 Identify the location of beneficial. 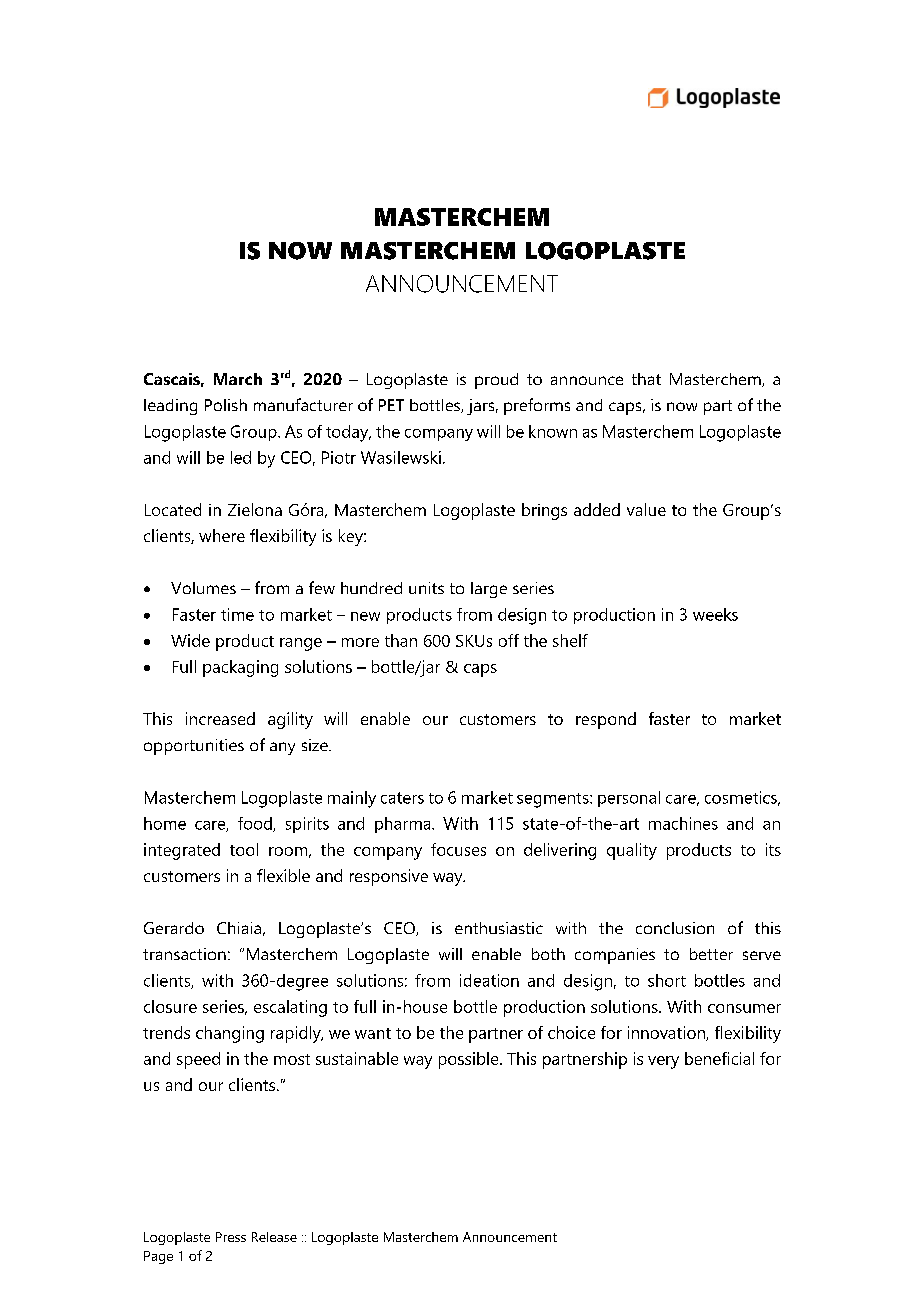
(719, 1058).
